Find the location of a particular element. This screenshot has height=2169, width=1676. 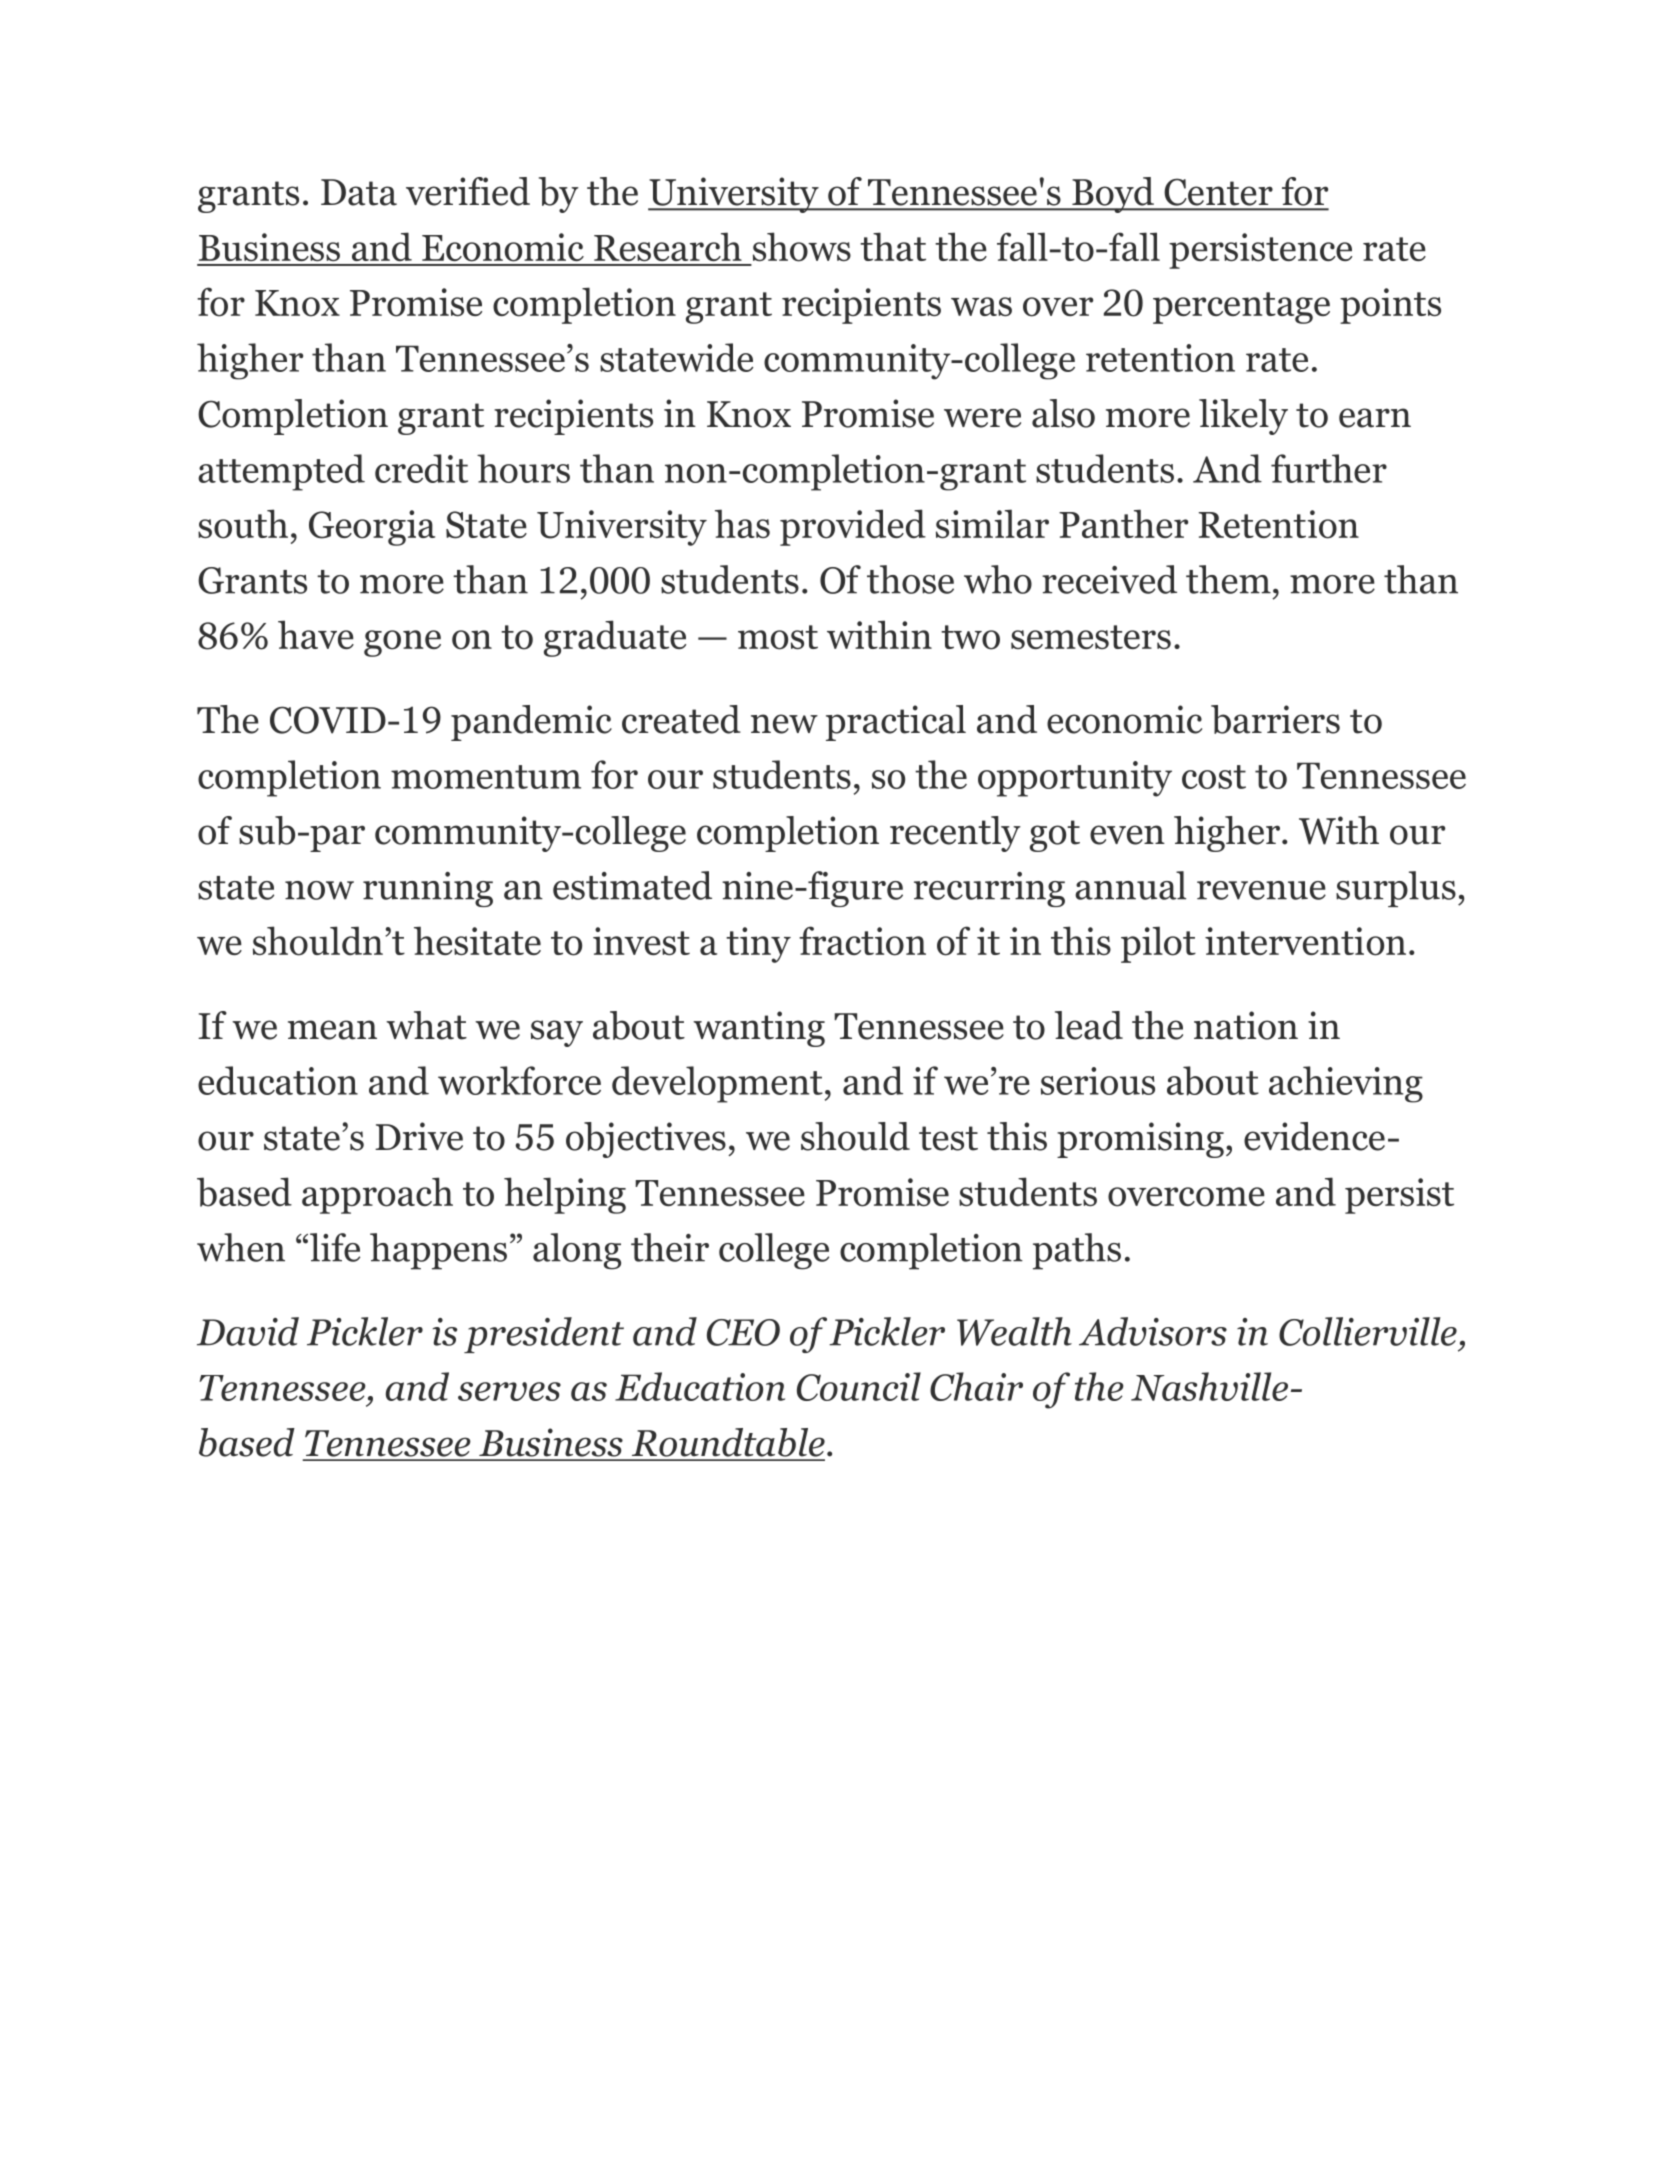

cost is located at coordinates (1214, 777).
